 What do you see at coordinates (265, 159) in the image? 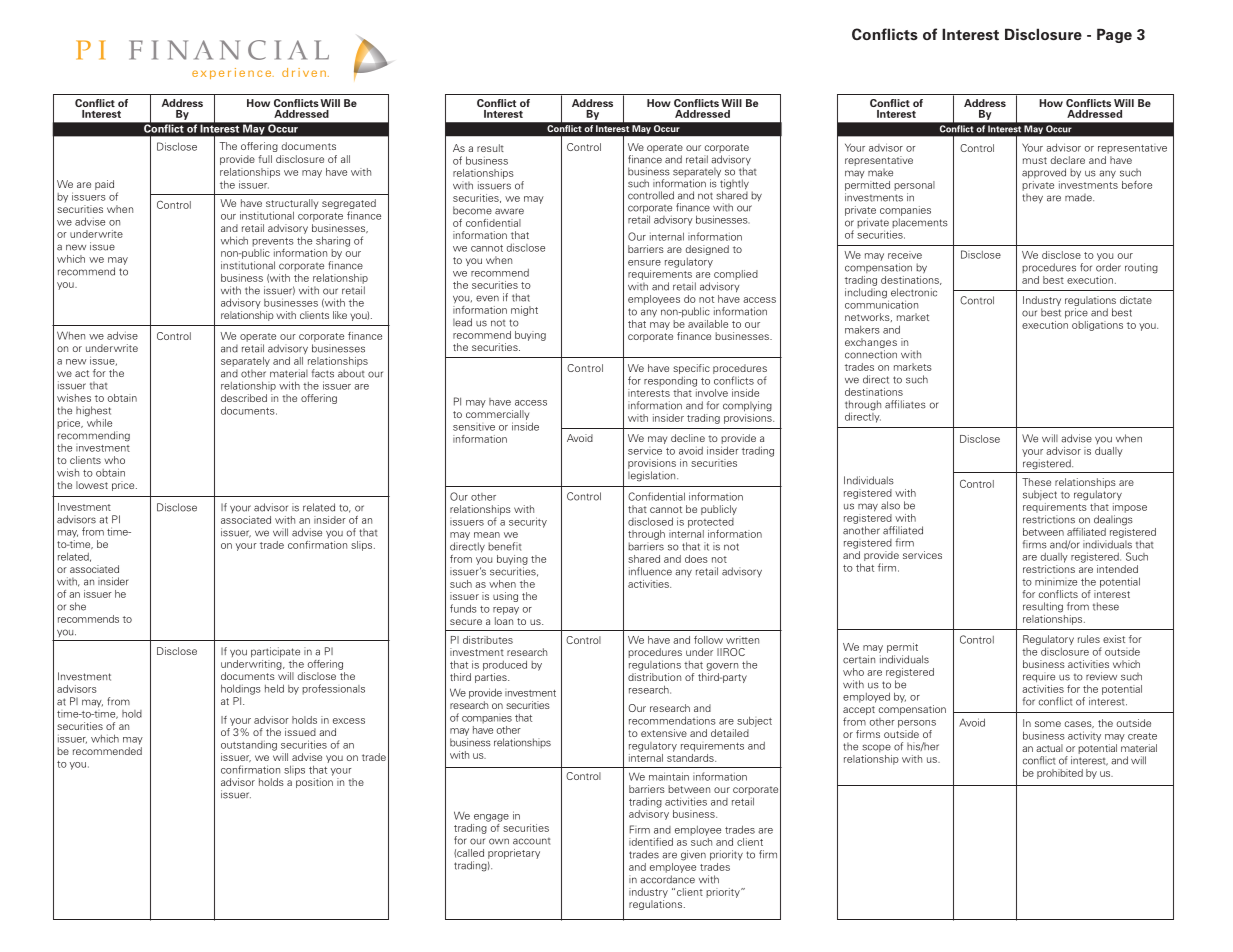
I see `full` at bounding box center [265, 159].
